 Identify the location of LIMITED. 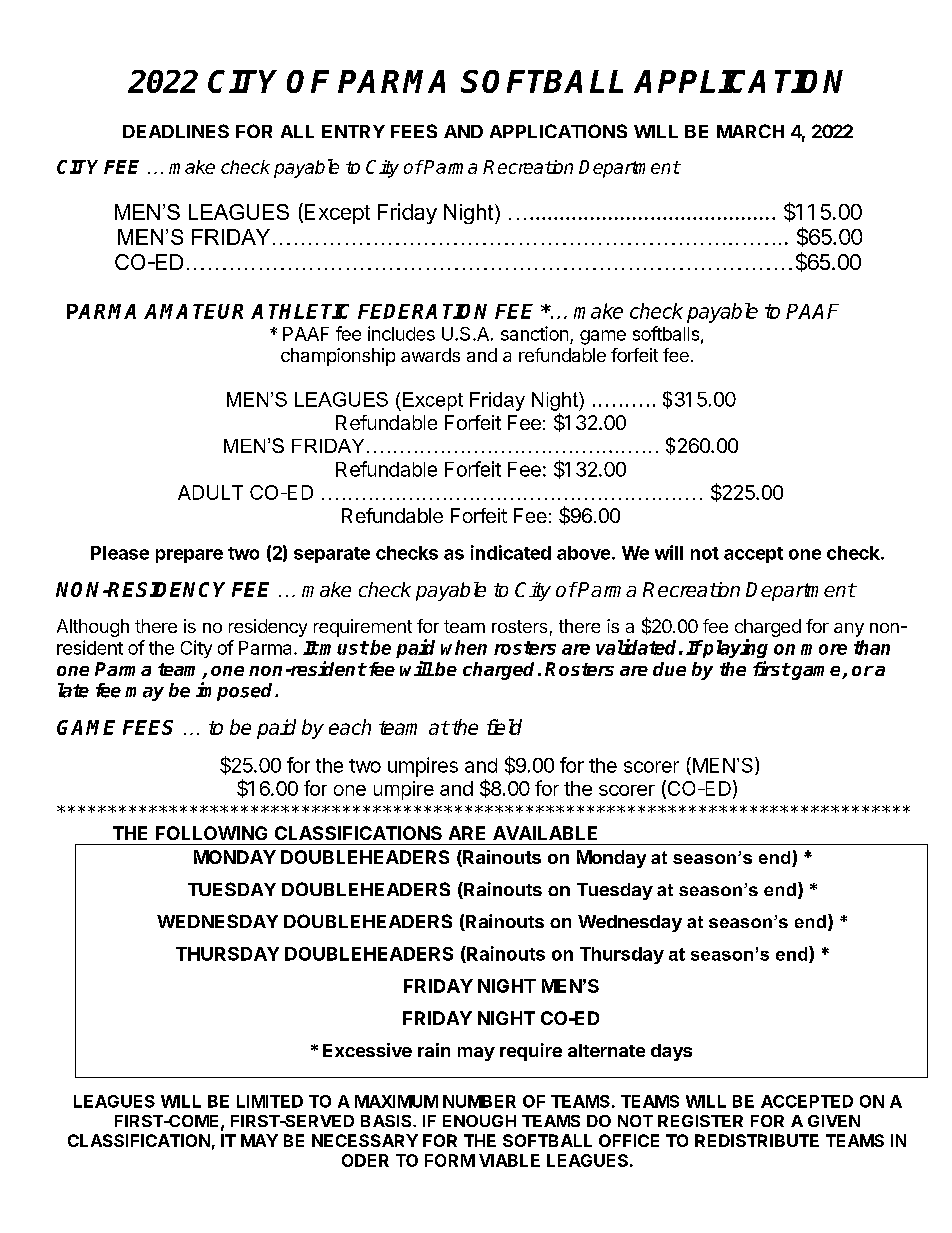
(270, 1101).
